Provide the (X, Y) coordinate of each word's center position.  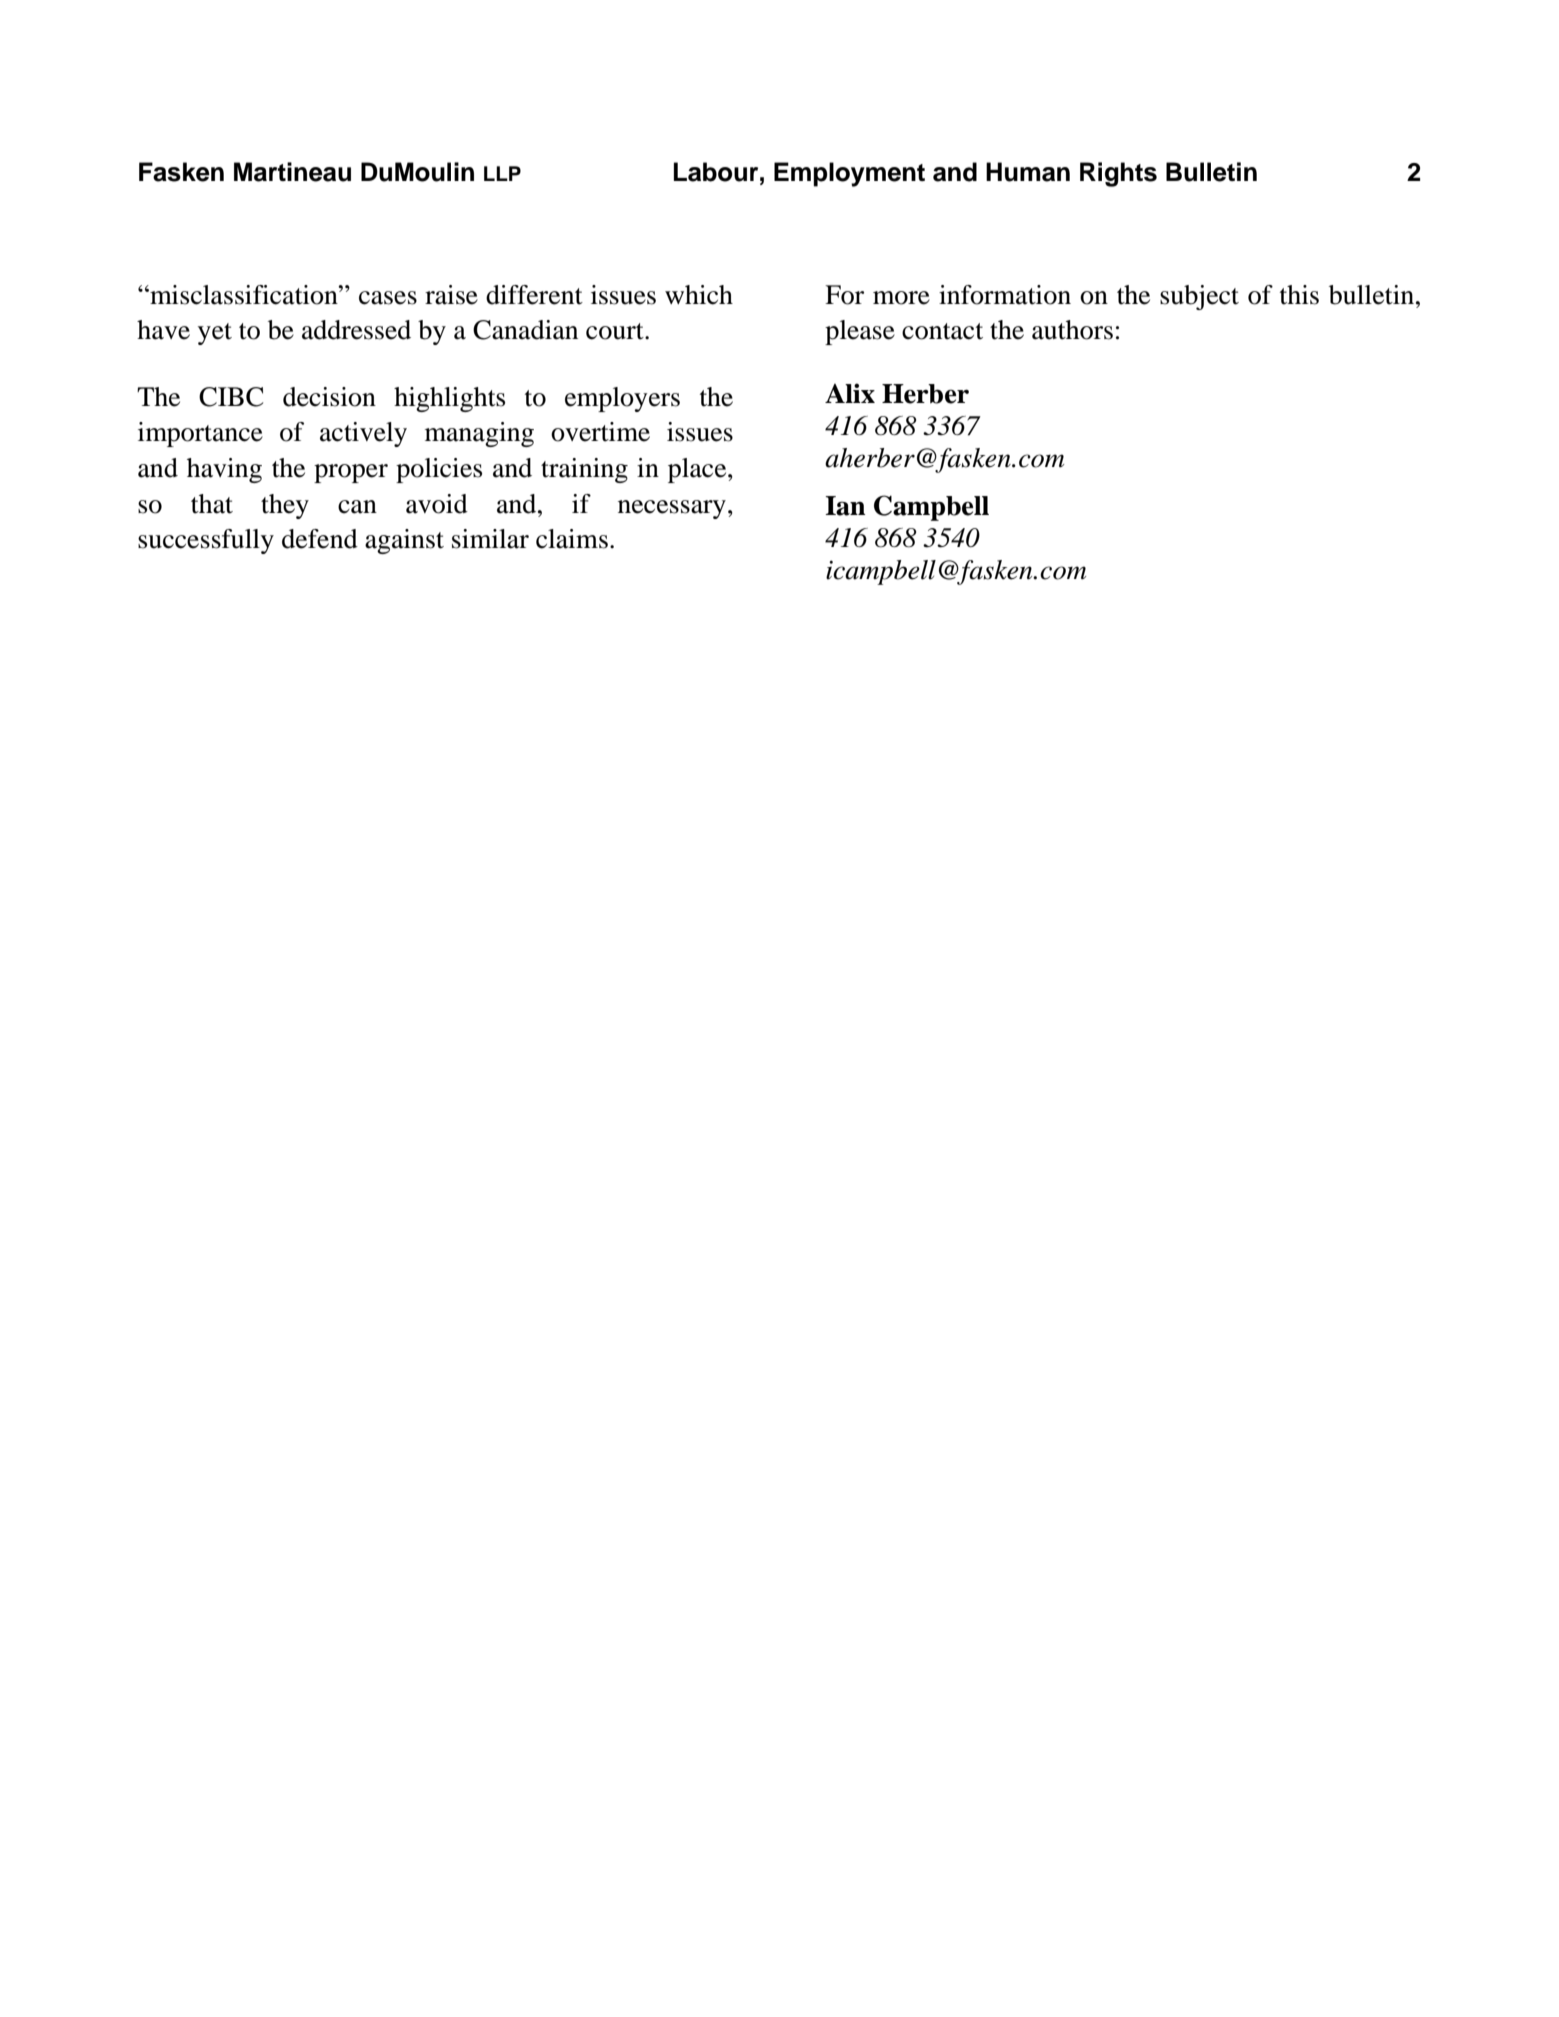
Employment (849, 174)
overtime (600, 432)
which (699, 295)
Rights (1118, 174)
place (698, 470)
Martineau (292, 172)
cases (388, 298)
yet (215, 334)
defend (320, 539)
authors (1072, 330)
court (616, 331)
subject (1199, 297)
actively (363, 434)
